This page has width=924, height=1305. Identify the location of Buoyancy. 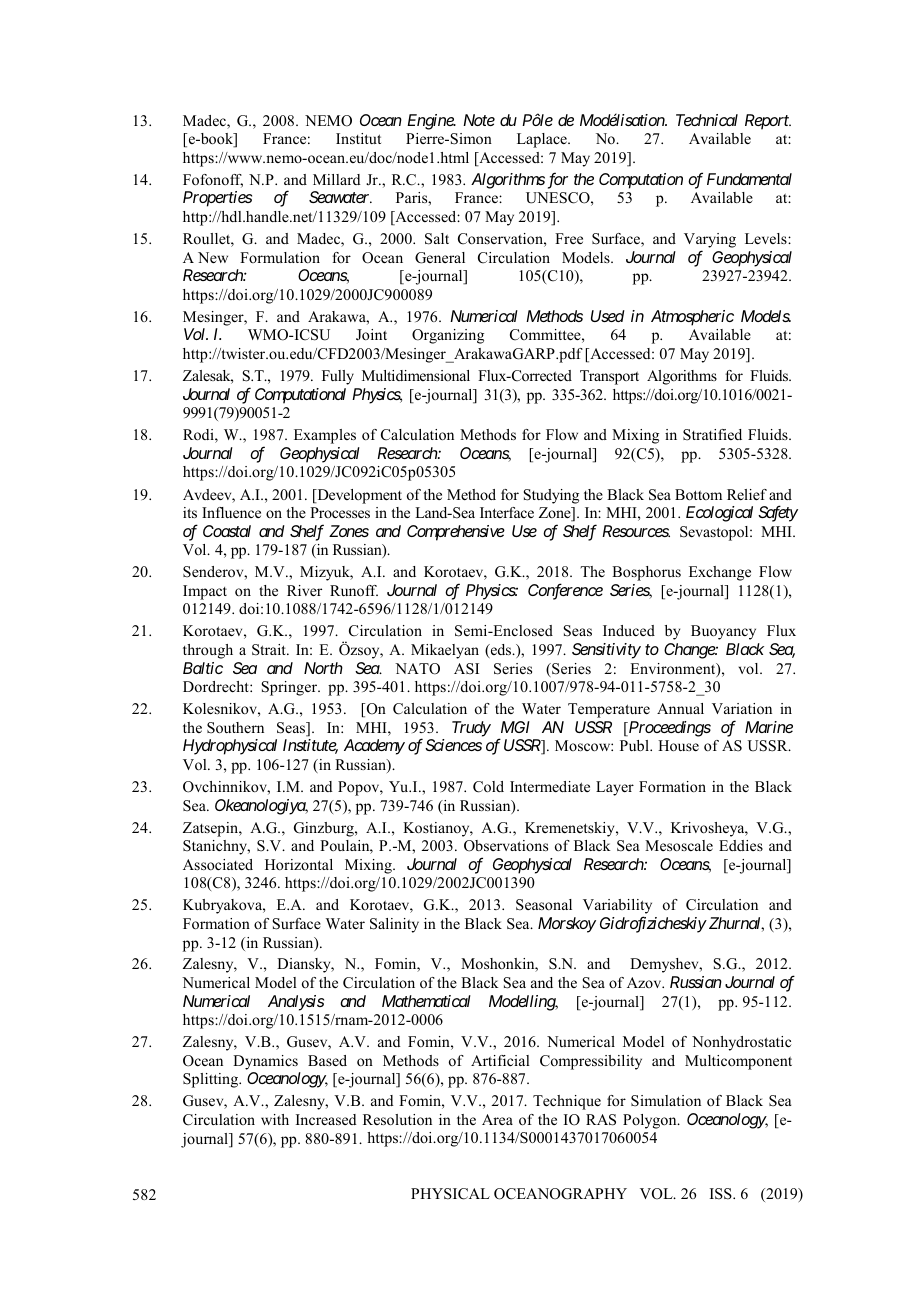
(723, 632).
